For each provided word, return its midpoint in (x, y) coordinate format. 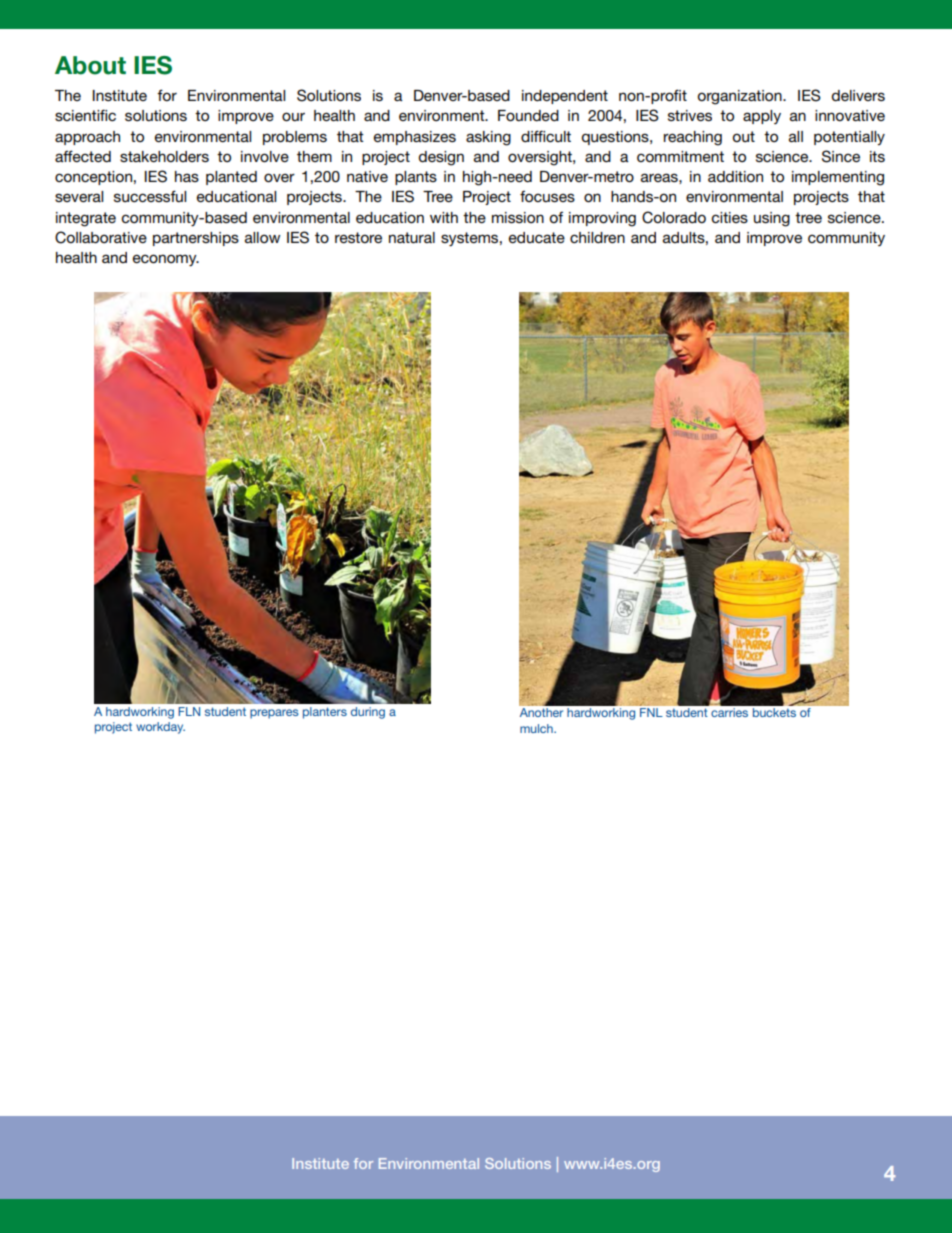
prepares (274, 714)
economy (166, 260)
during (368, 713)
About (90, 65)
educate (537, 237)
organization (741, 97)
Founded (528, 115)
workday (160, 728)
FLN (189, 711)
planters (325, 713)
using (772, 219)
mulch (537, 728)
